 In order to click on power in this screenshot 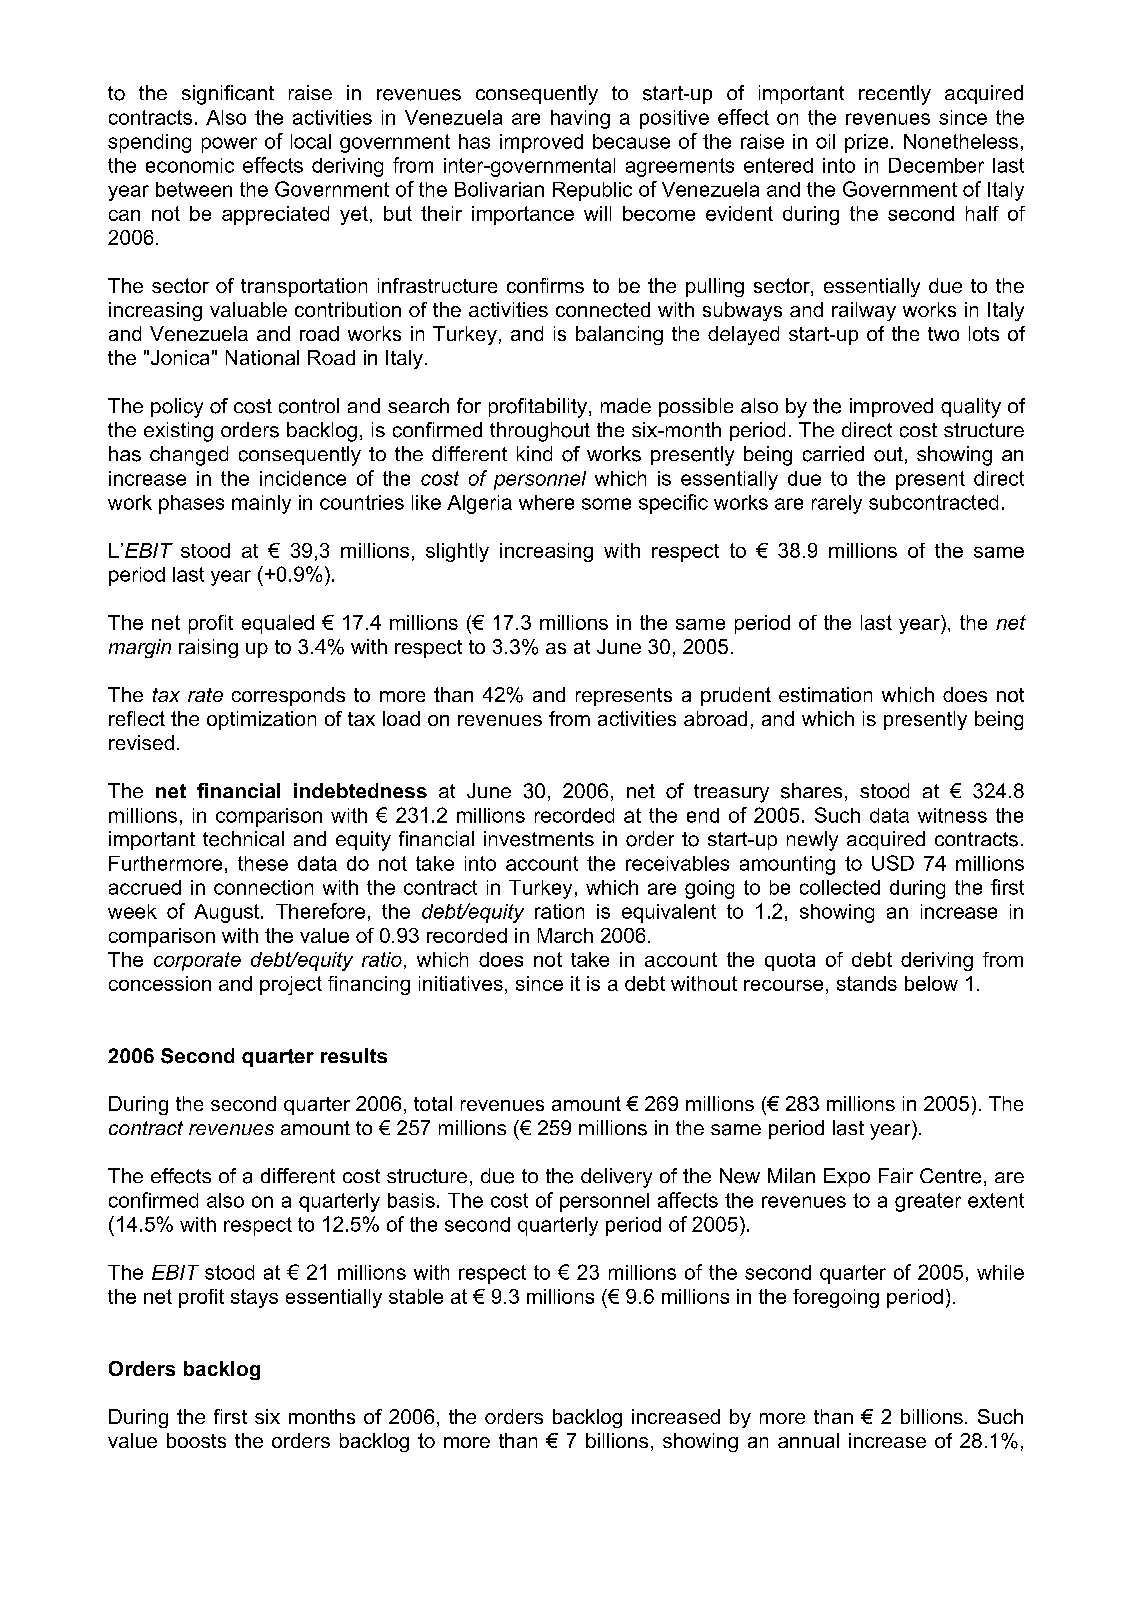, I will do `click(229, 145)`.
